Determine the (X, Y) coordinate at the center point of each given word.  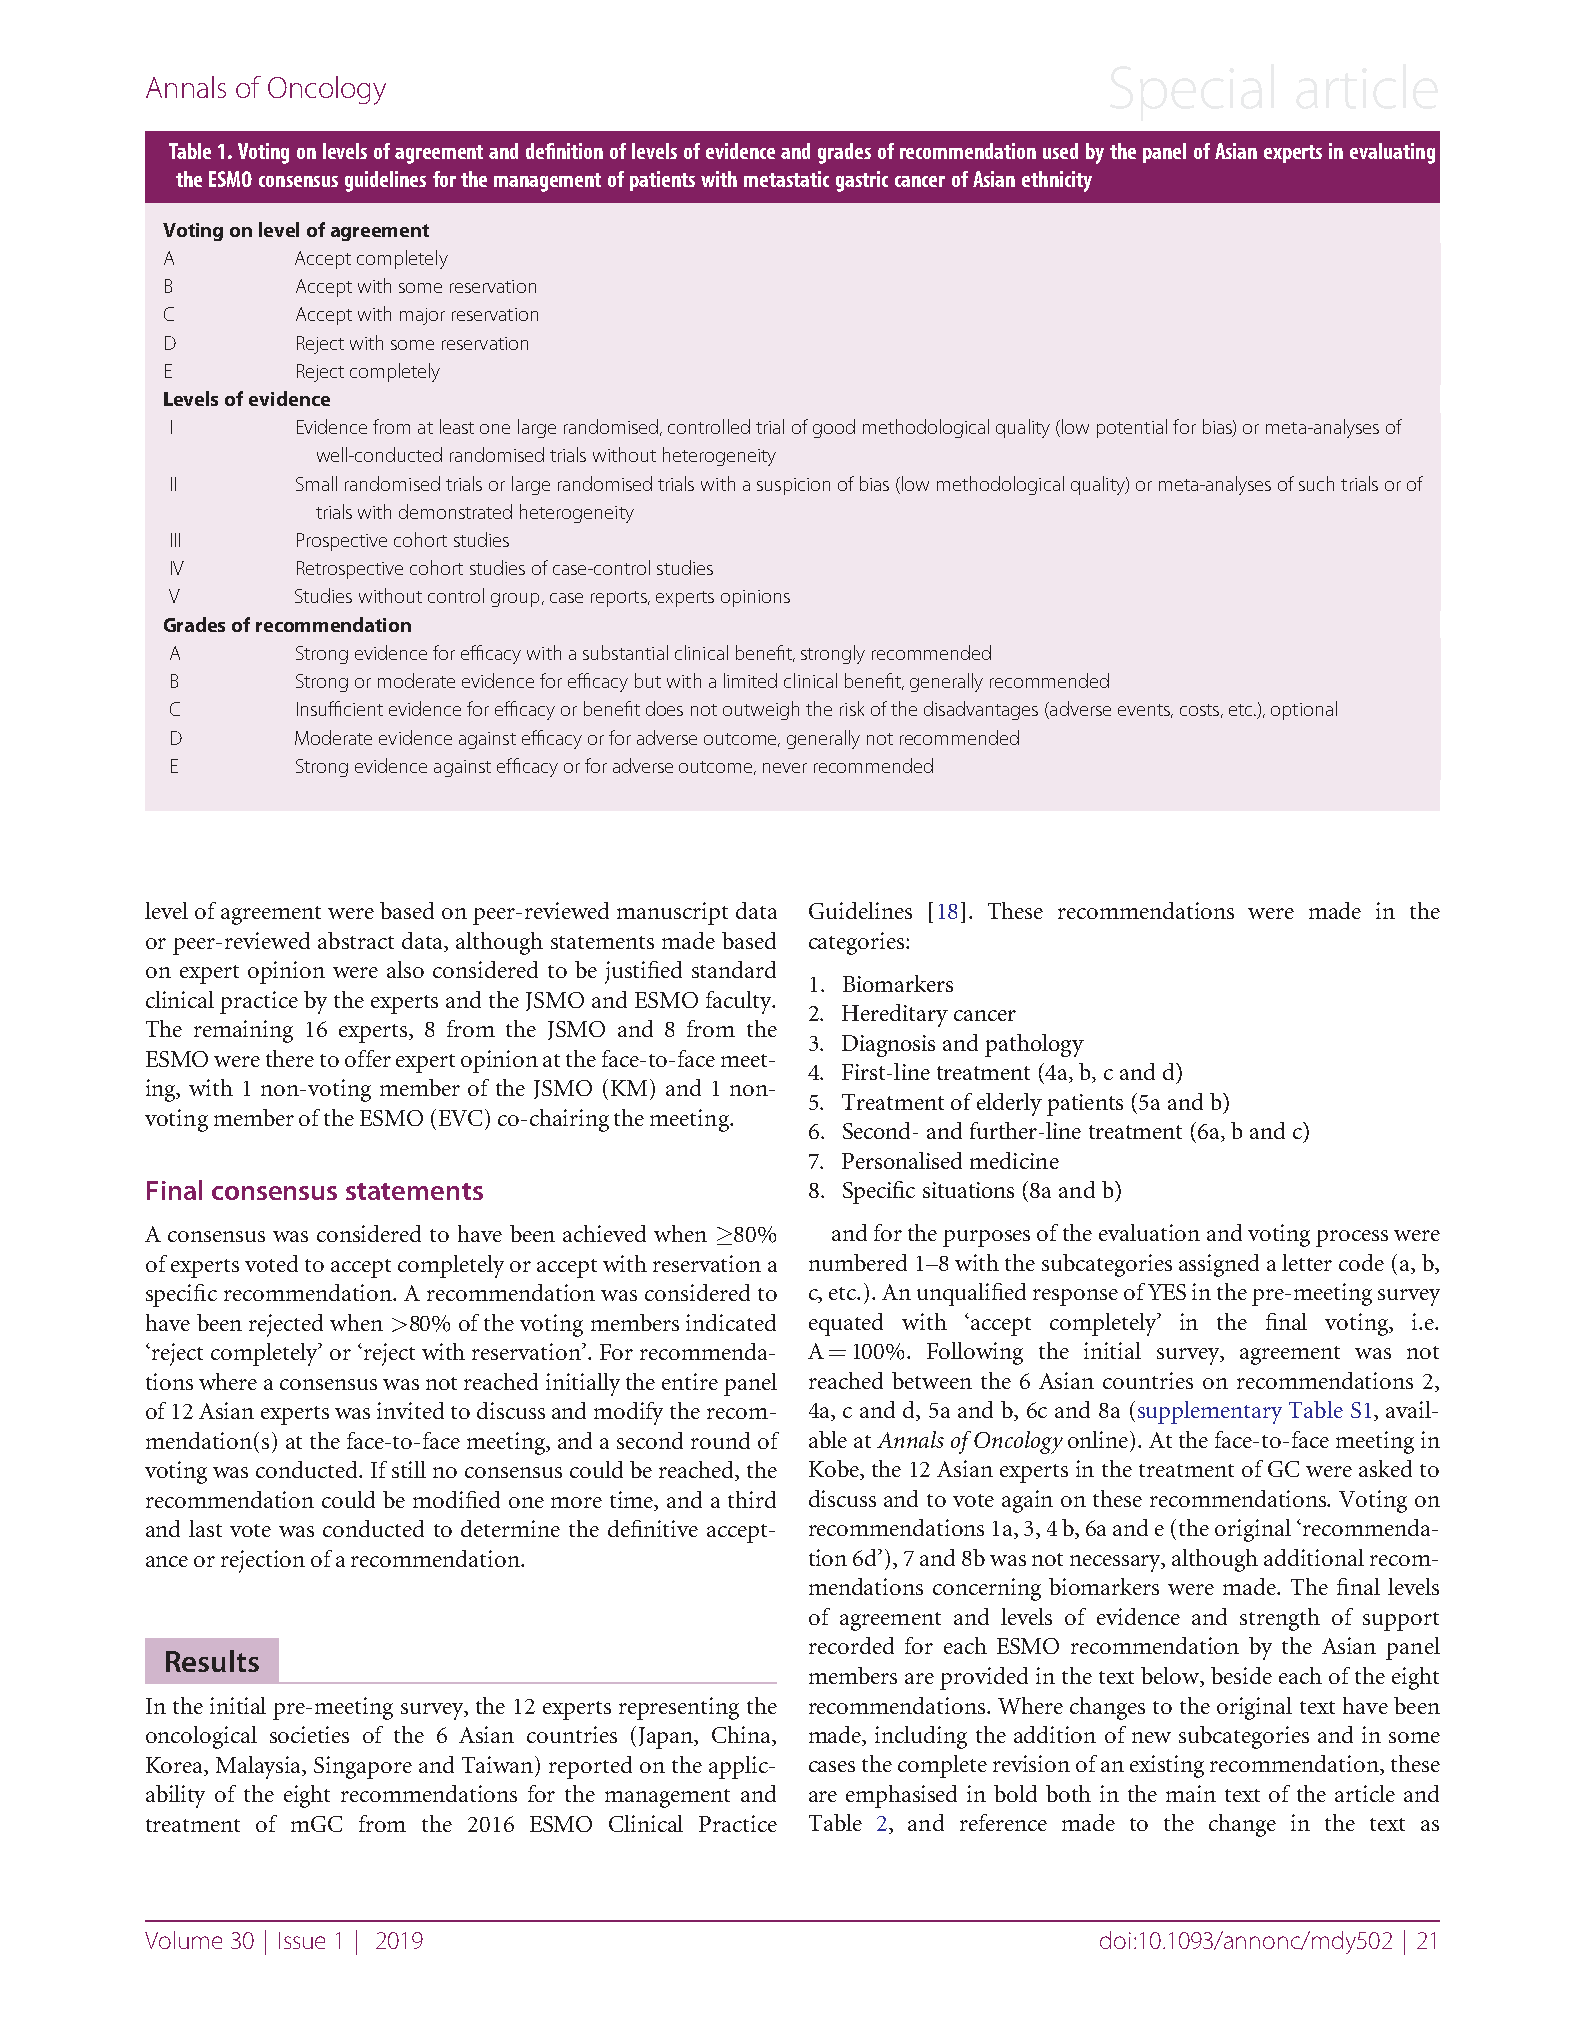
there (290, 1058)
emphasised (901, 1796)
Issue (302, 1940)
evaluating (1392, 153)
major (422, 316)
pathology (1034, 1045)
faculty (740, 1002)
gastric (862, 181)
